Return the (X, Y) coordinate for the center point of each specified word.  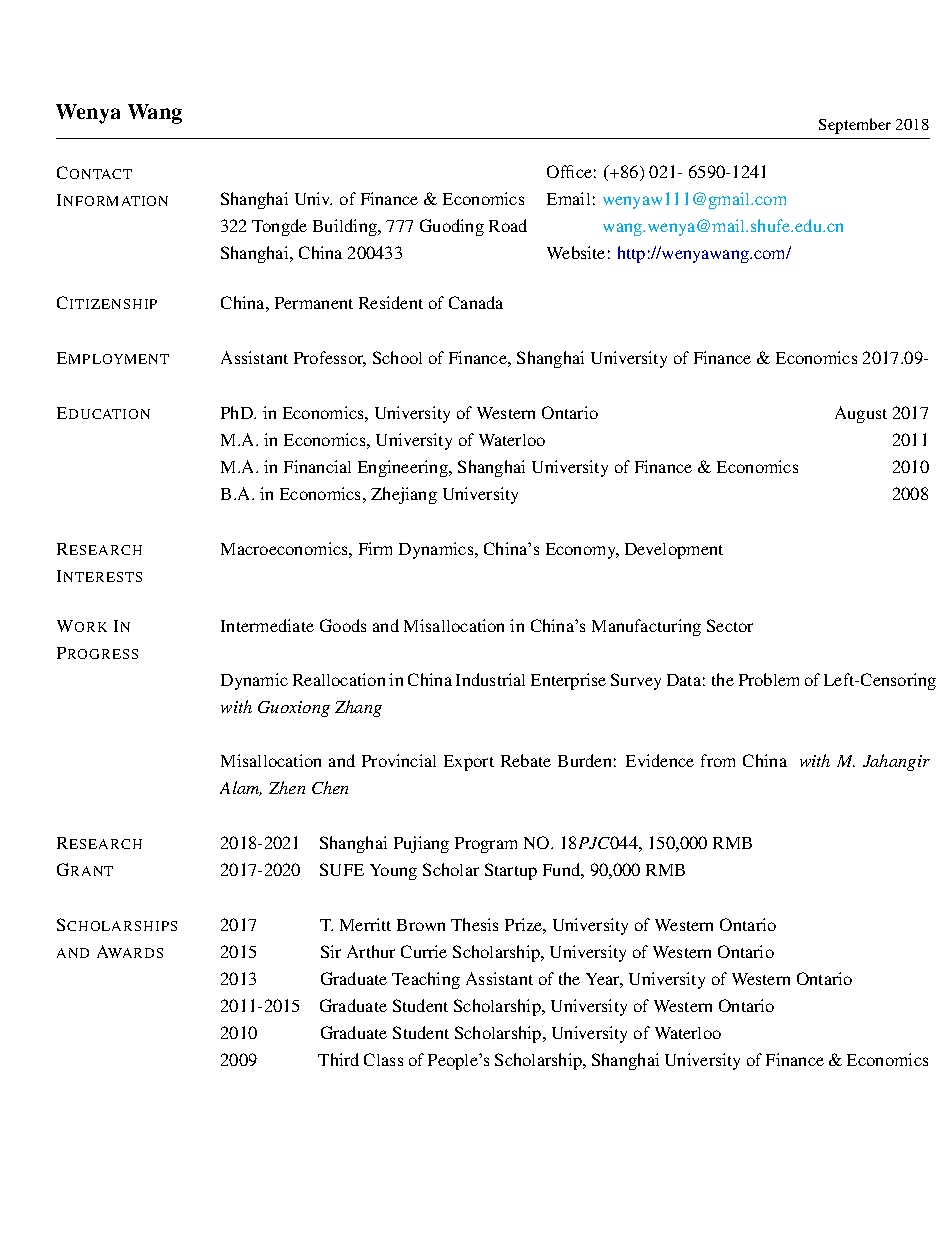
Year (604, 980)
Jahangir (896, 762)
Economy (582, 551)
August (861, 414)
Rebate (526, 760)
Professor (330, 359)
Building (346, 227)
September (855, 126)
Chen (330, 787)
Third (338, 1059)
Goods (343, 625)
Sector (730, 625)
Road (508, 225)
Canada (476, 302)
